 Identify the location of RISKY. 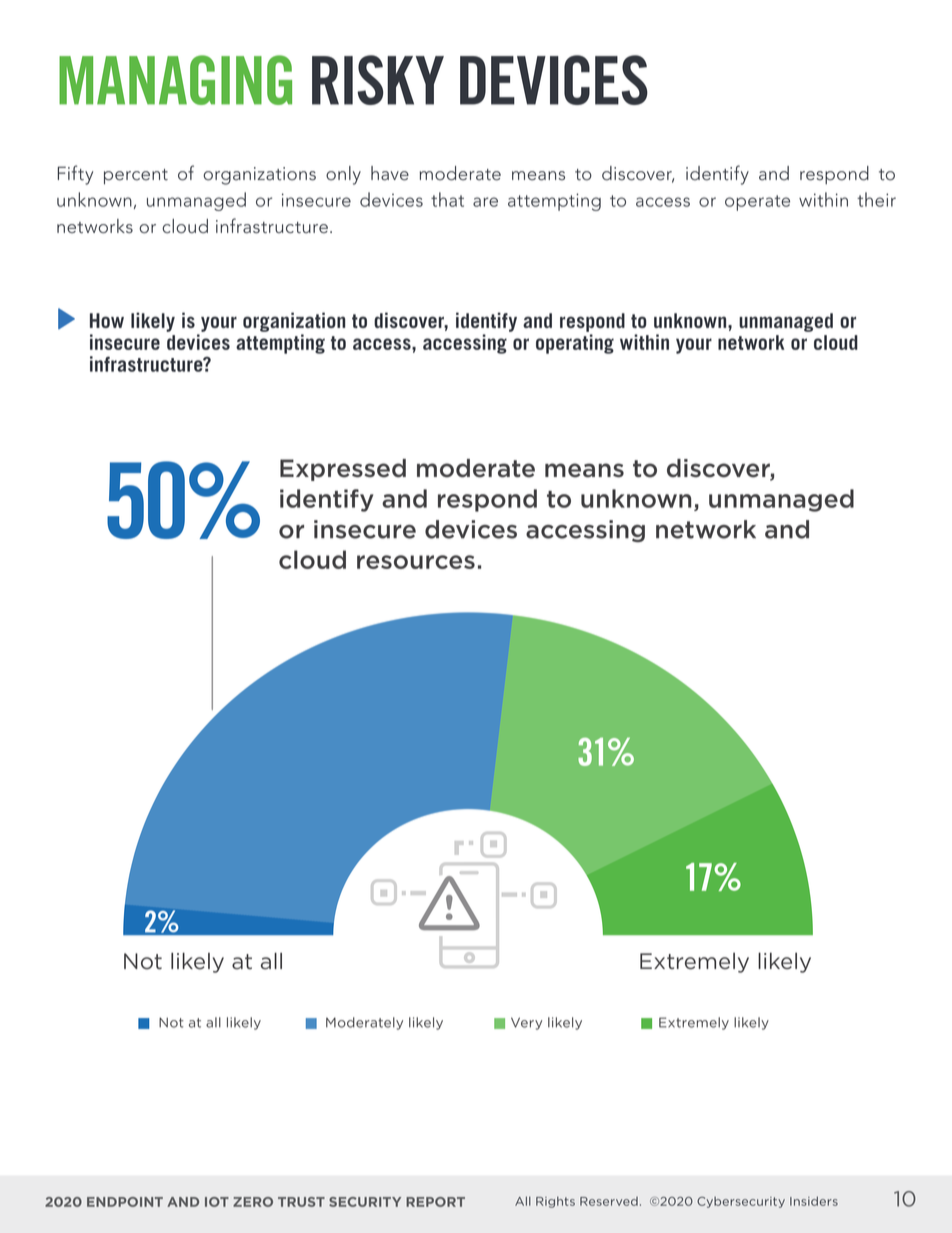
(378, 80).
